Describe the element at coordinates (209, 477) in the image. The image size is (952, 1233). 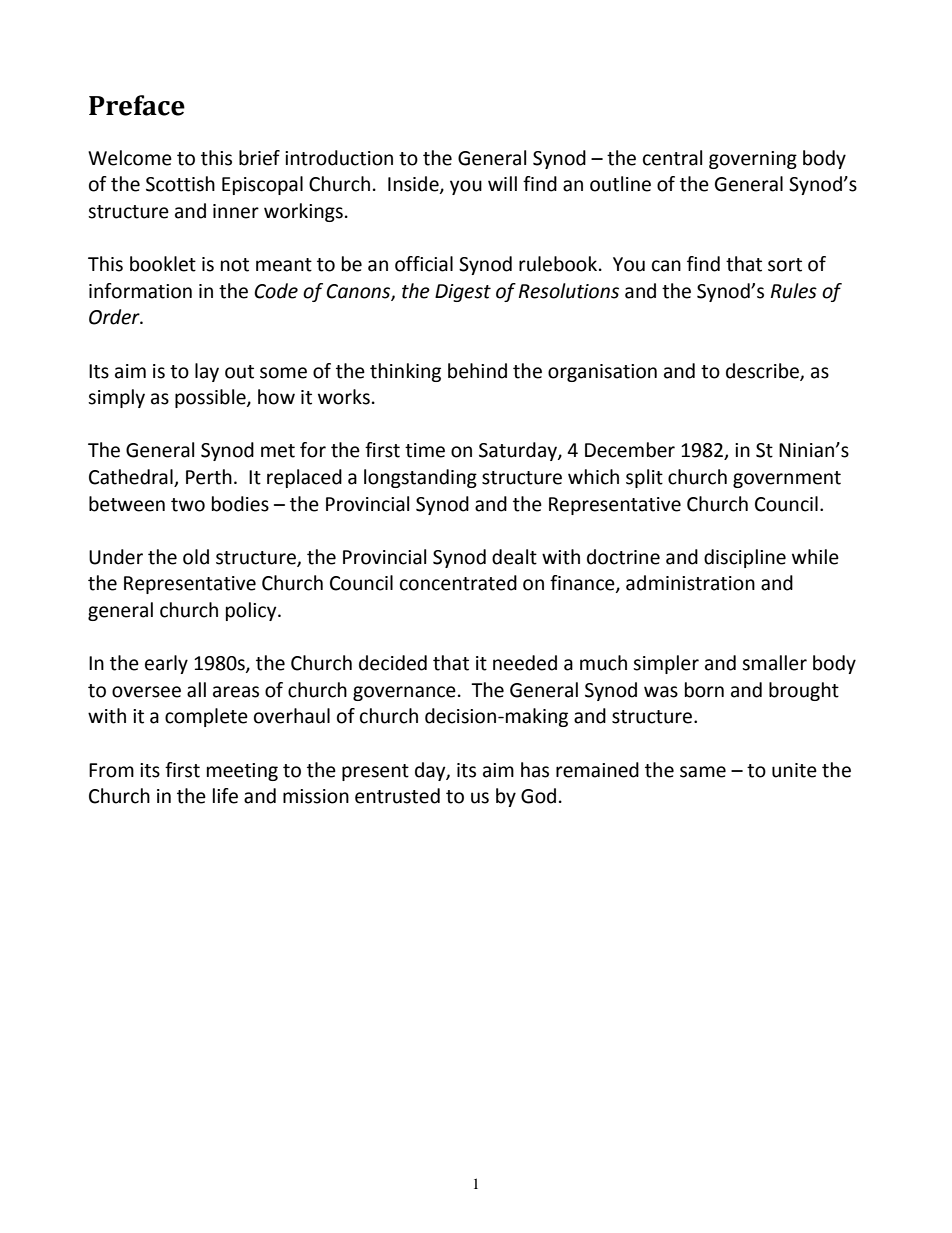
I see `Perth` at that location.
